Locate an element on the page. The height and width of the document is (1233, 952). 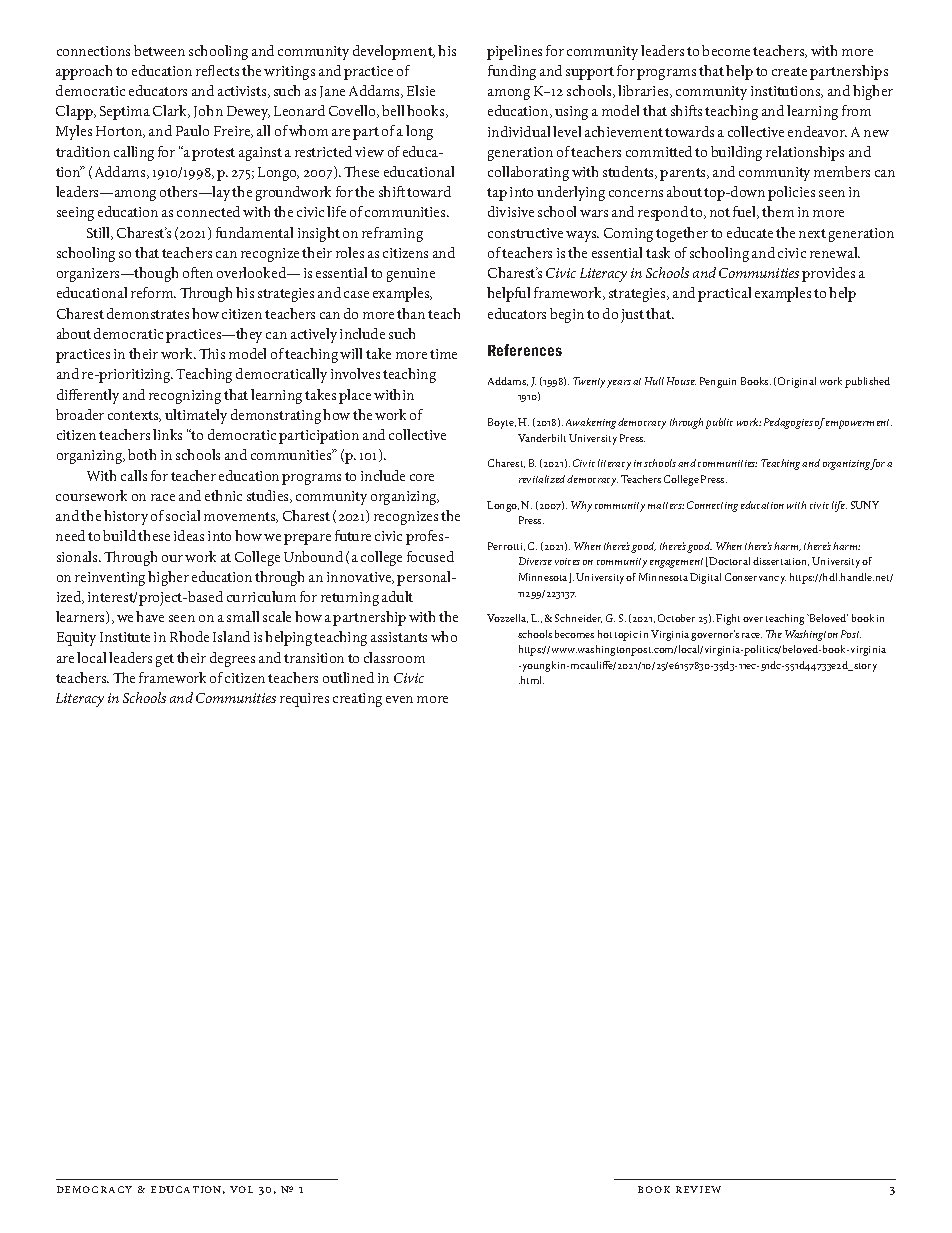
calls is located at coordinates (134, 475).
